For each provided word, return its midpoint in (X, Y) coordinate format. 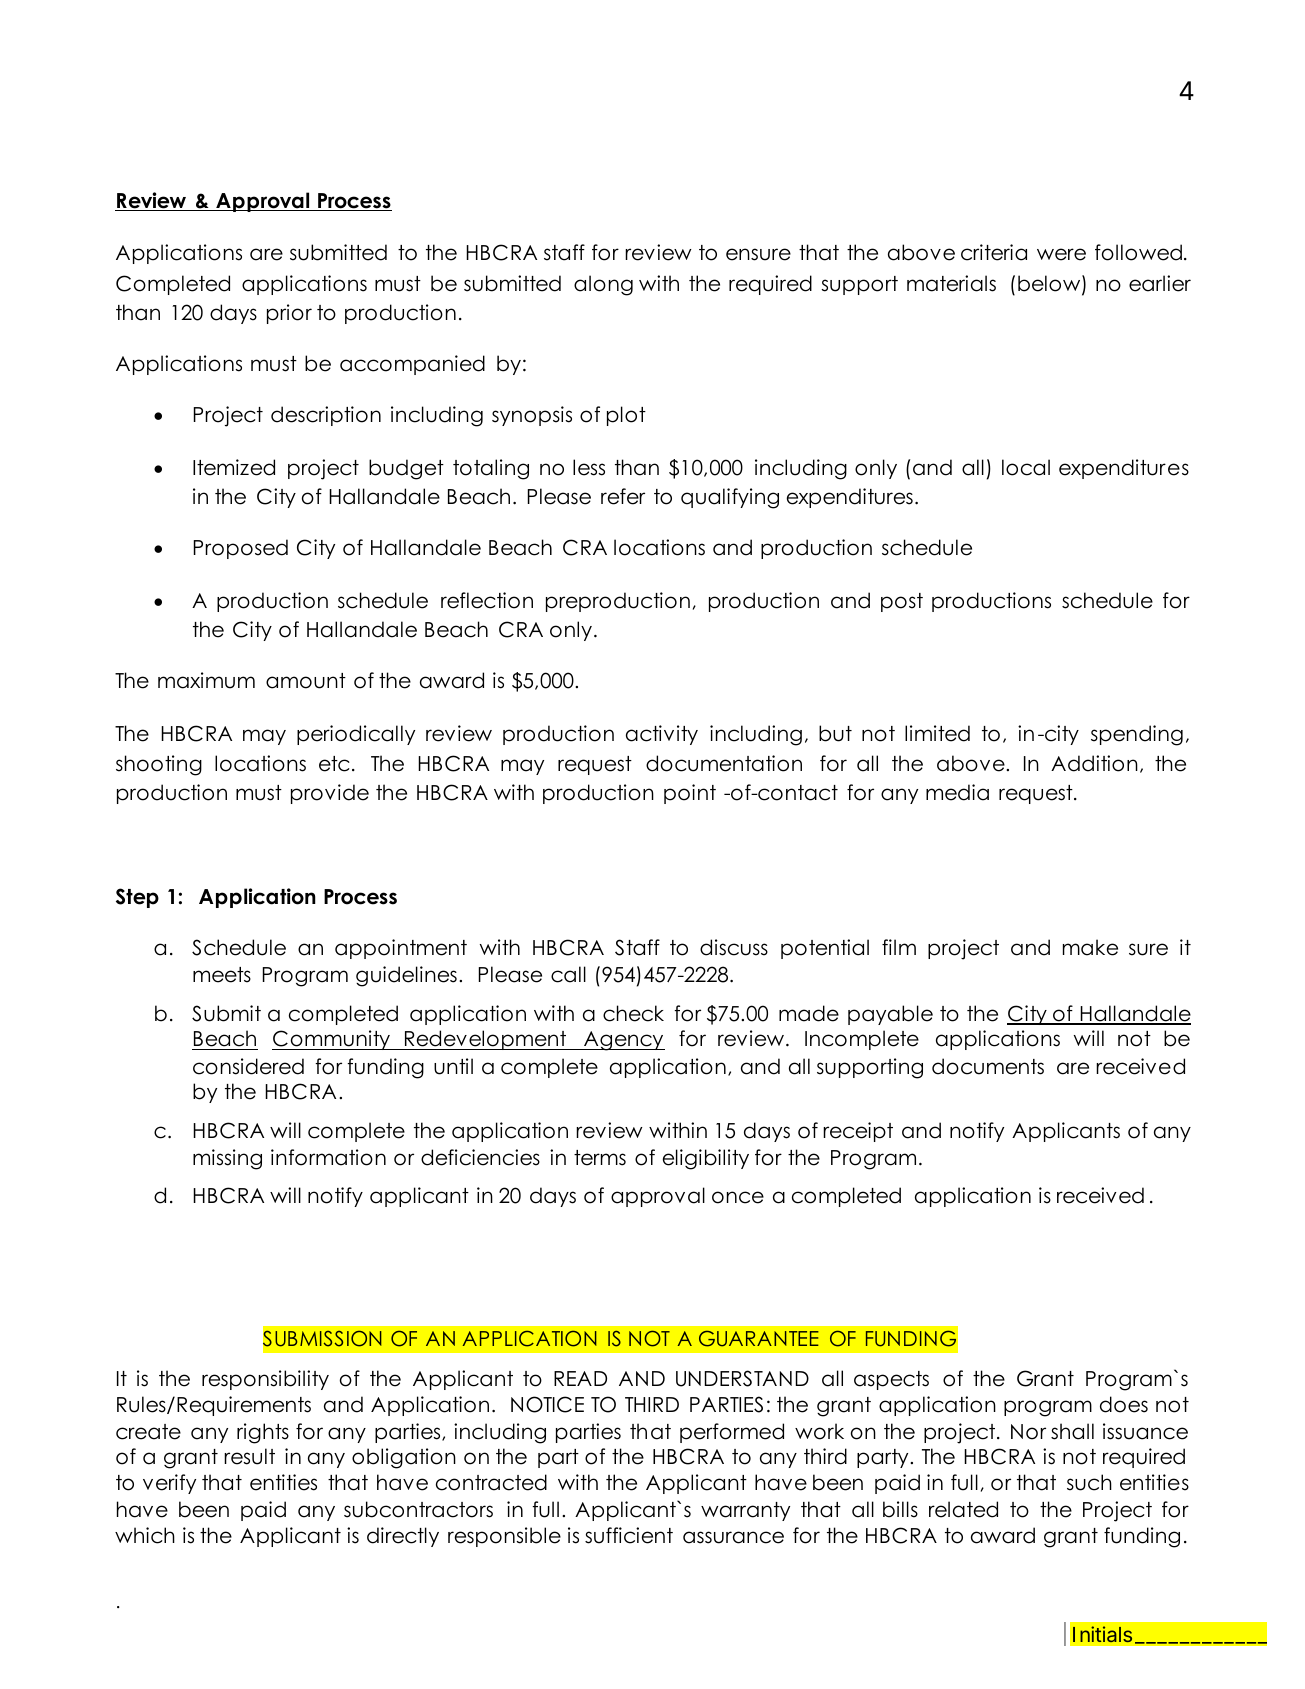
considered (248, 1066)
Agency (623, 1041)
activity (662, 735)
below (1050, 284)
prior (289, 314)
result (249, 1456)
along (603, 285)
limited (937, 733)
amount (306, 681)
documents (988, 1066)
